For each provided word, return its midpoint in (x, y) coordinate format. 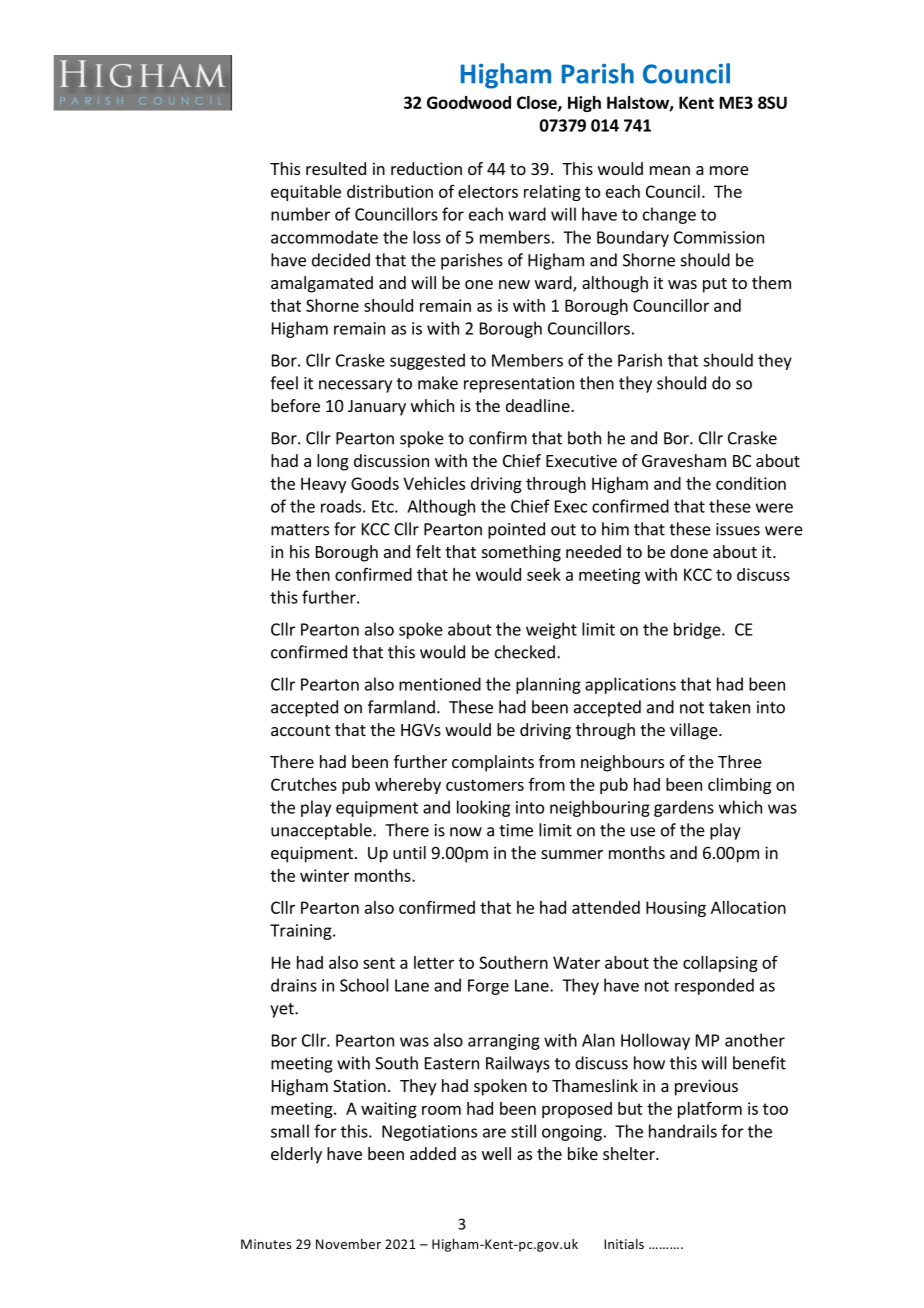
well (496, 1153)
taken (729, 707)
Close (538, 103)
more (729, 170)
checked (525, 652)
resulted (336, 168)
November (348, 1244)
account (300, 730)
